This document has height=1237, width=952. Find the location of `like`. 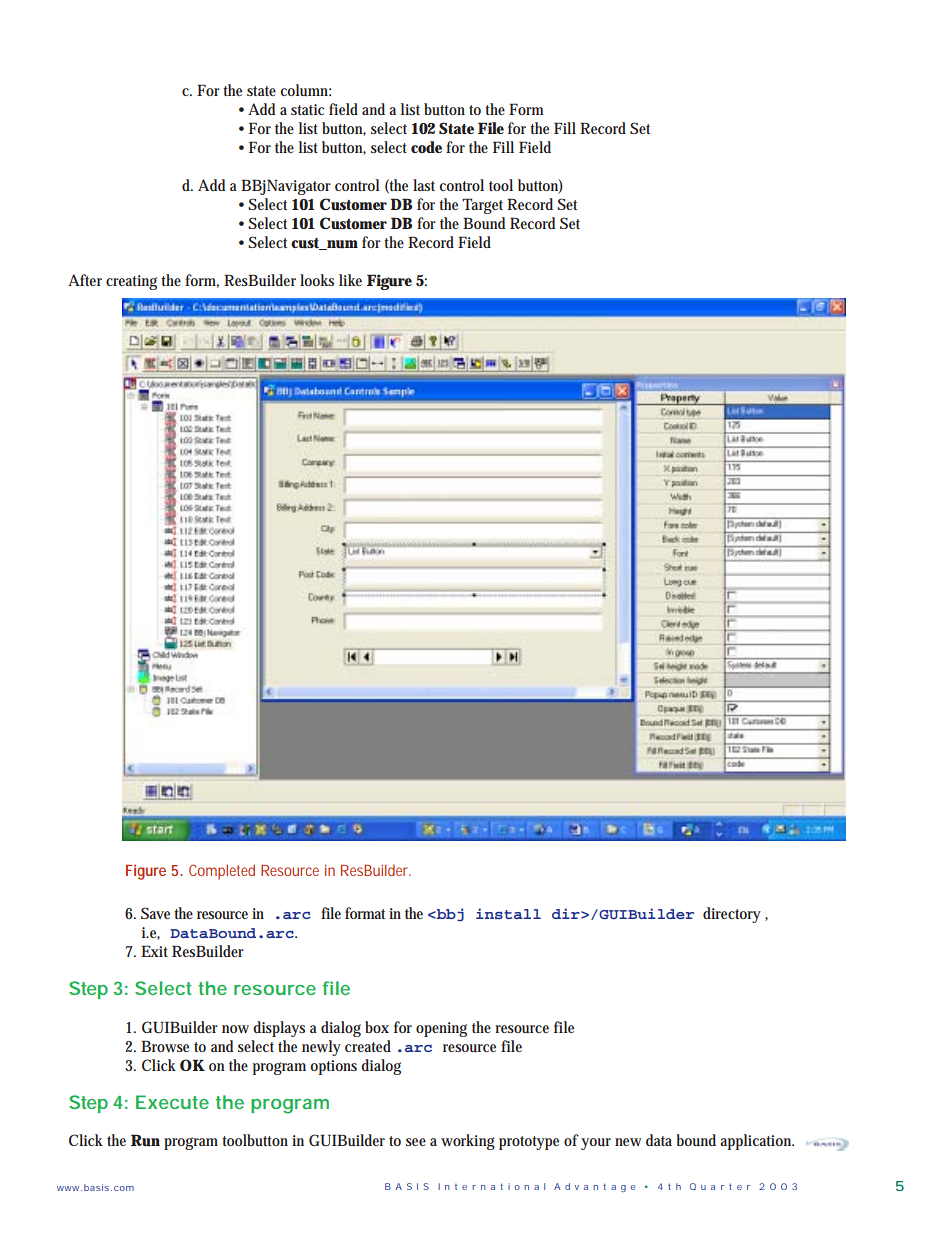

like is located at coordinates (350, 280).
